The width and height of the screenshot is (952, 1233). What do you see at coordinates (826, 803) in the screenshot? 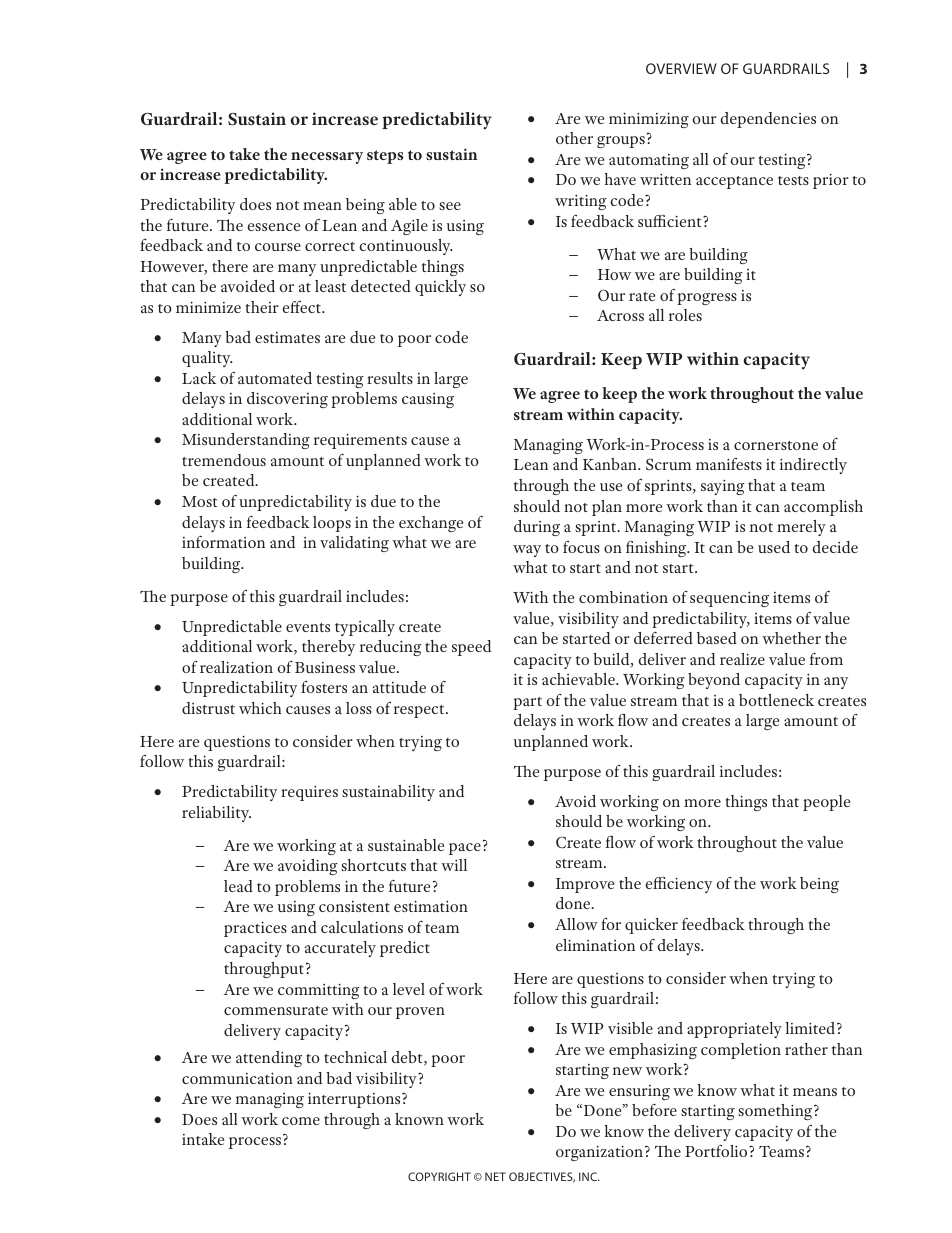
I see `people` at bounding box center [826, 803].
